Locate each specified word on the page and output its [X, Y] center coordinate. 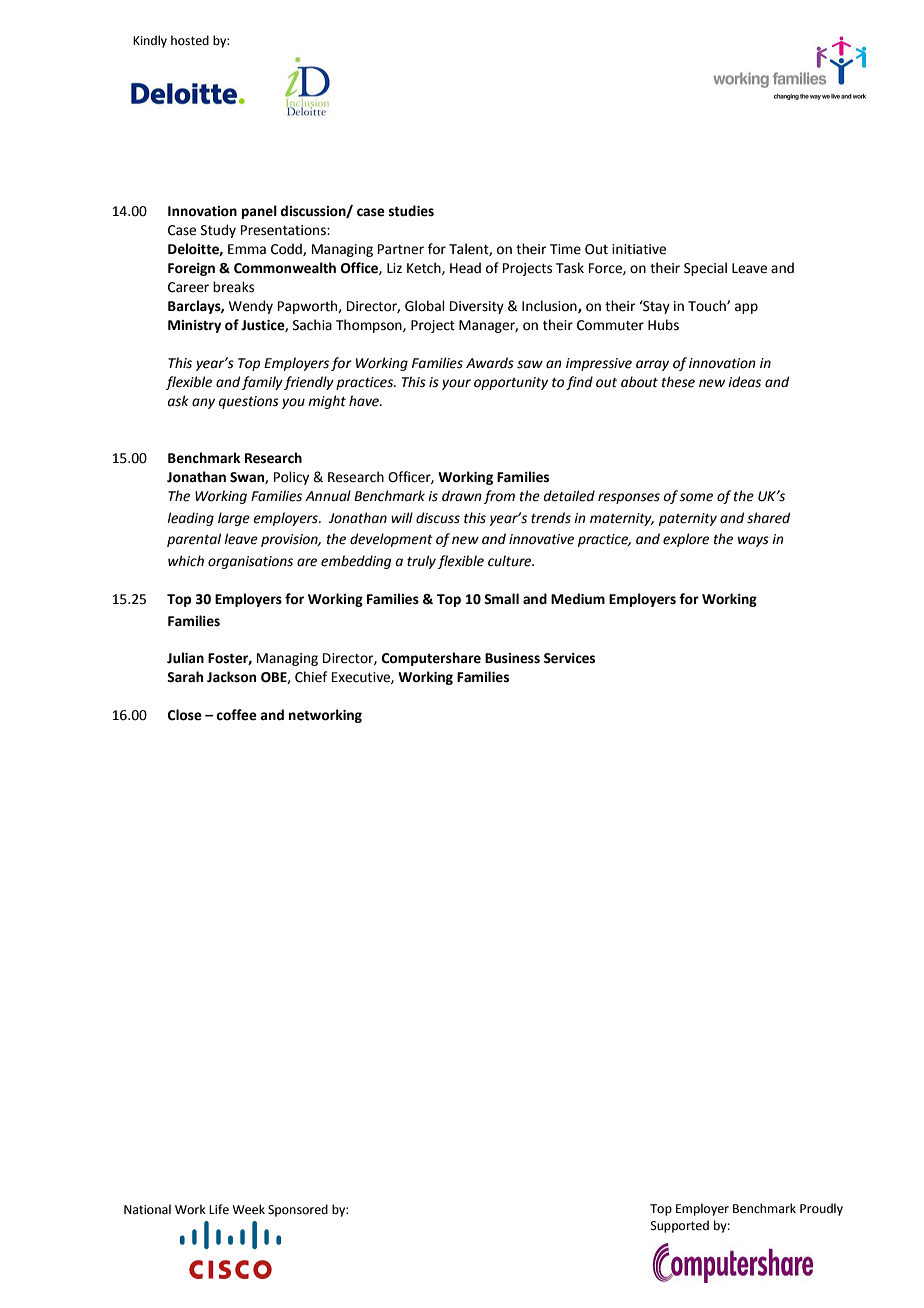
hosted [190, 40]
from [499, 497]
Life [219, 1209]
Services [569, 658]
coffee [236, 715]
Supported [680, 1226]
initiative [639, 249]
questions [249, 402]
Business [512, 658]
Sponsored [298, 1210]
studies [411, 211]
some [696, 497]
